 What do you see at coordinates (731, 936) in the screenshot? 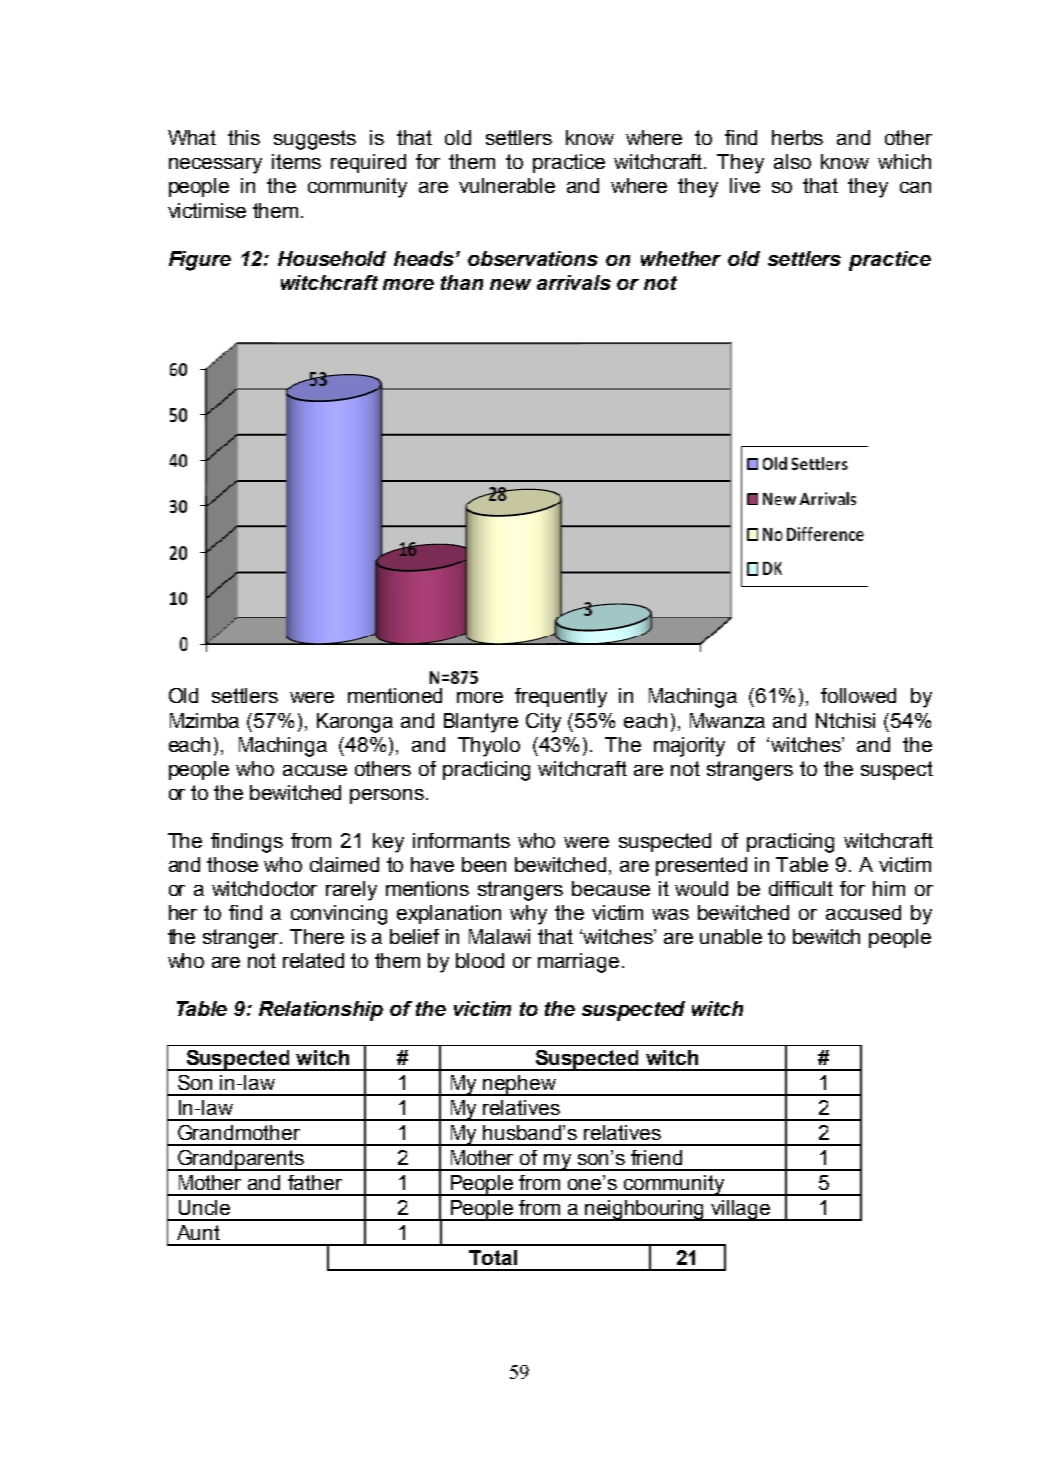
I see `unable` at bounding box center [731, 936].
